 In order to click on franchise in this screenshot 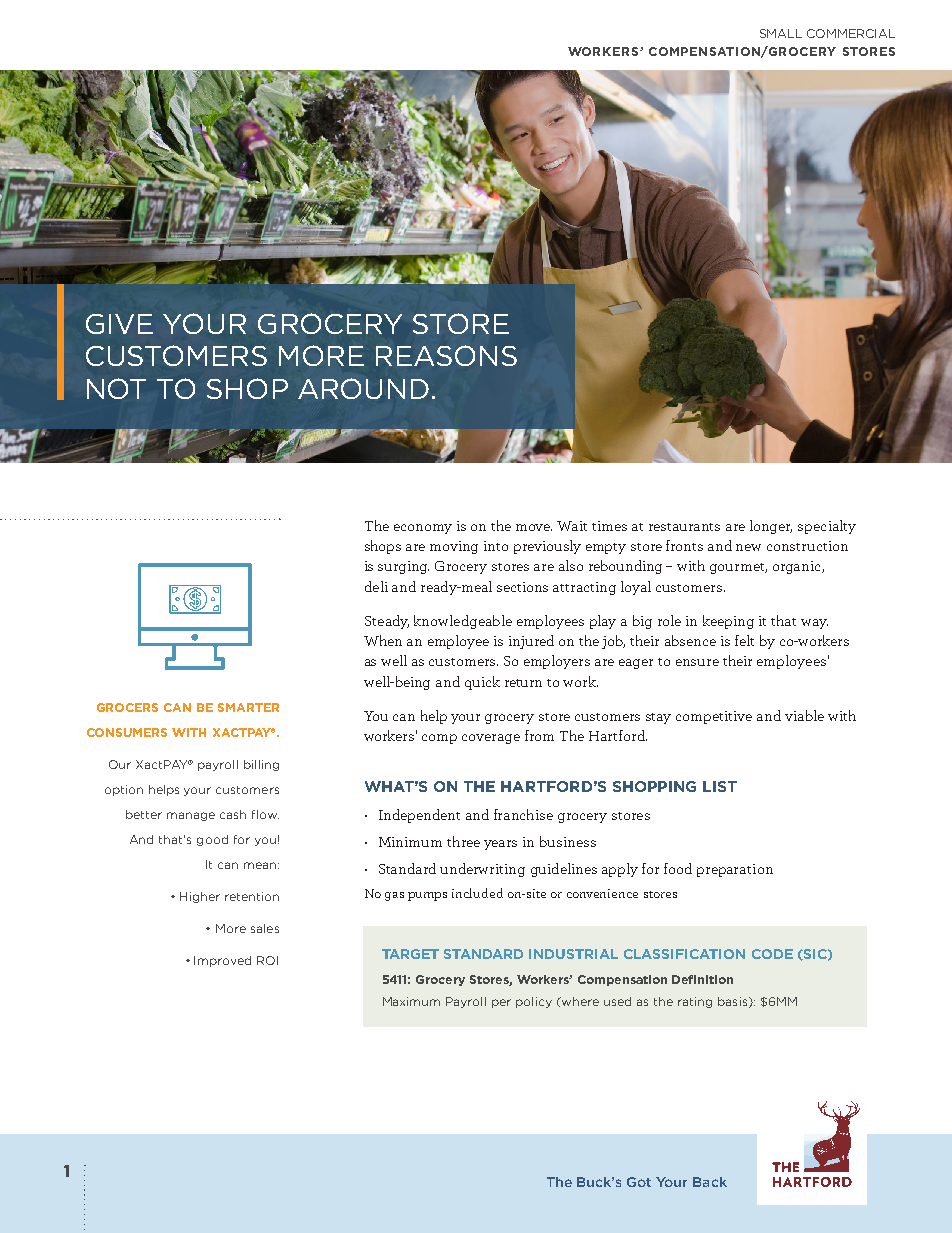, I will do `click(523, 814)`.
